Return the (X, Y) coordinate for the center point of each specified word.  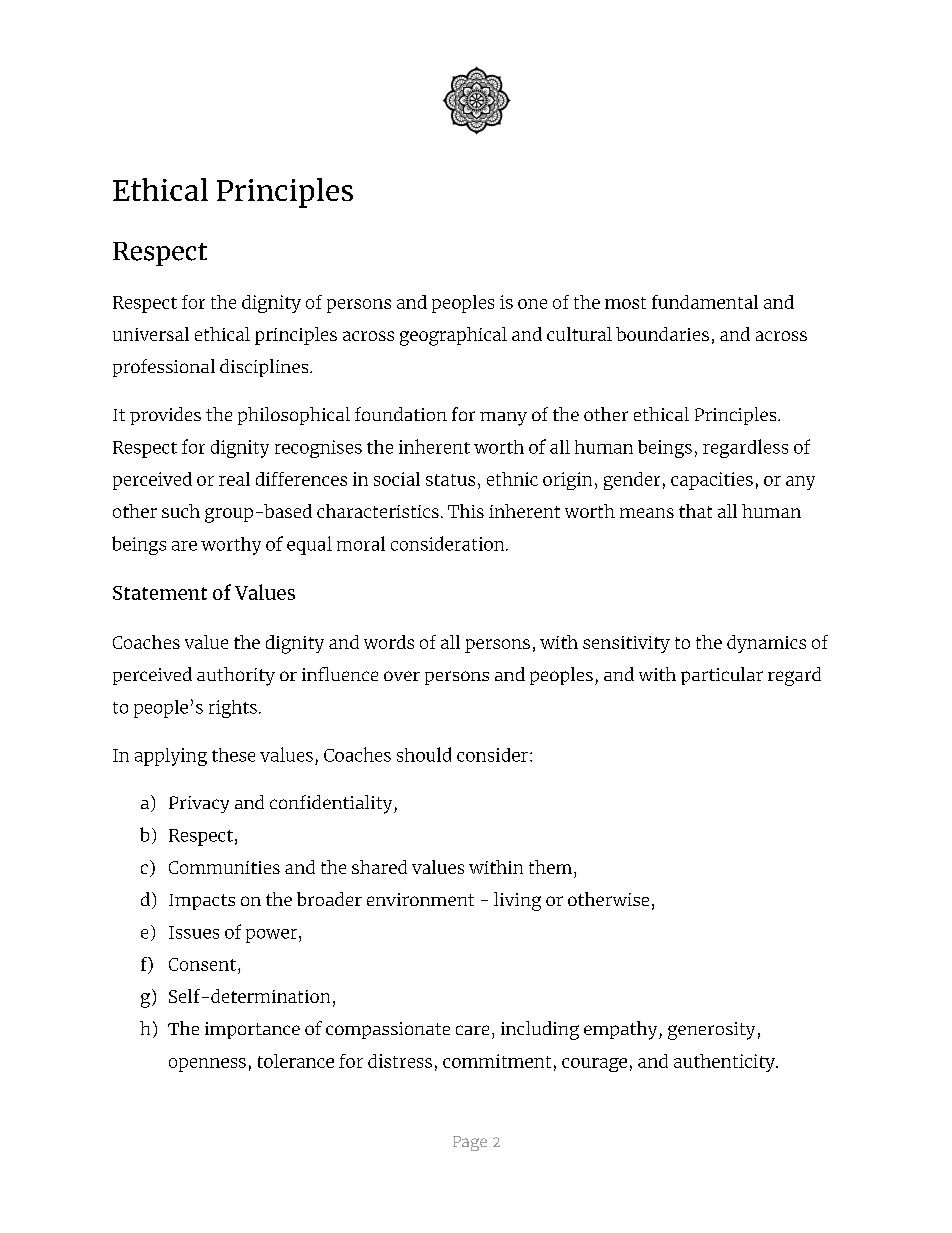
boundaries (662, 334)
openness (207, 1065)
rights (233, 709)
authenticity (725, 1063)
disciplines (265, 368)
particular (722, 676)
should (424, 754)
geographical (453, 336)
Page (470, 1143)
